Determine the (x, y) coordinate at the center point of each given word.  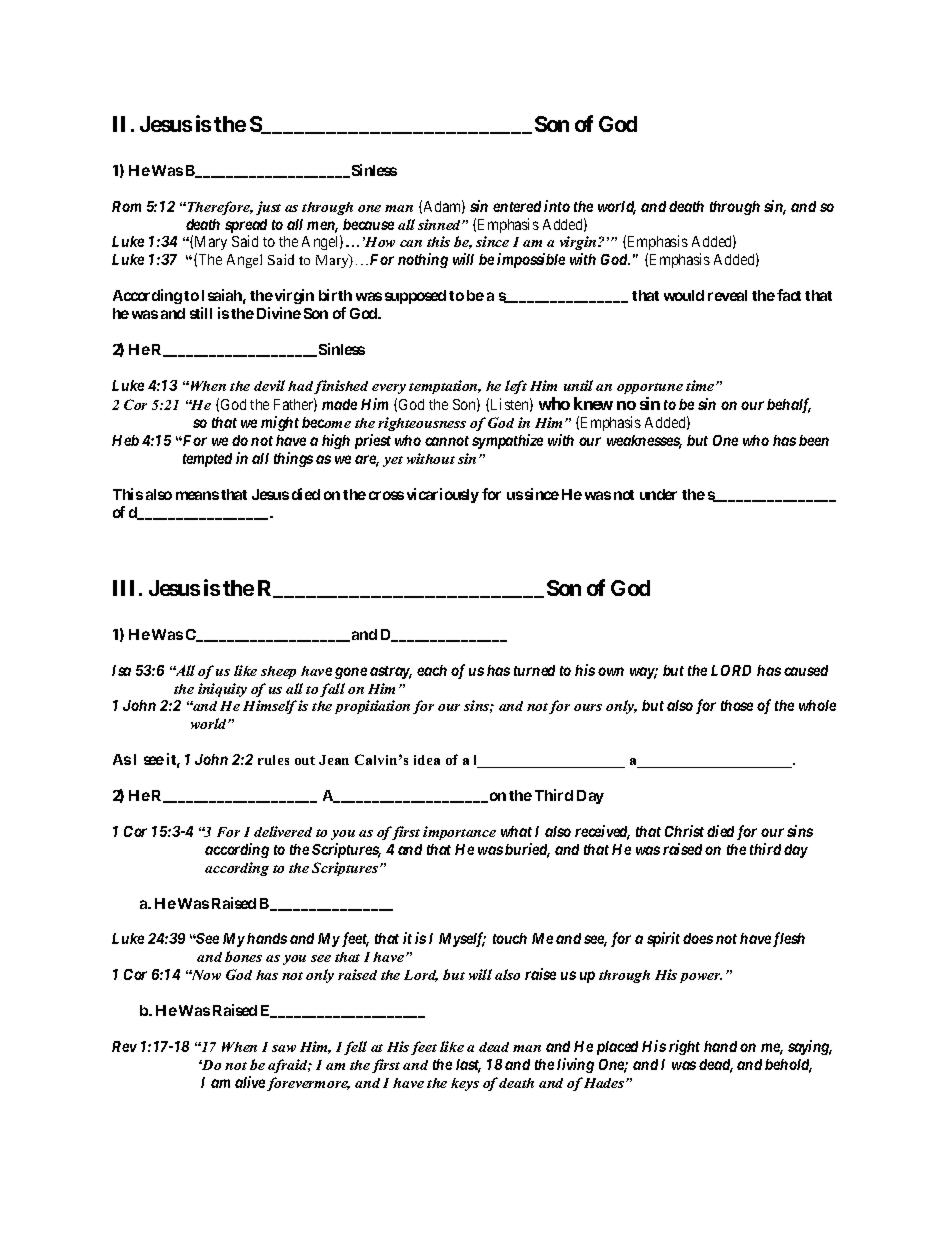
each (432, 670)
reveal (727, 295)
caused (806, 670)
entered (517, 206)
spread (246, 227)
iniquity (222, 690)
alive (250, 1082)
